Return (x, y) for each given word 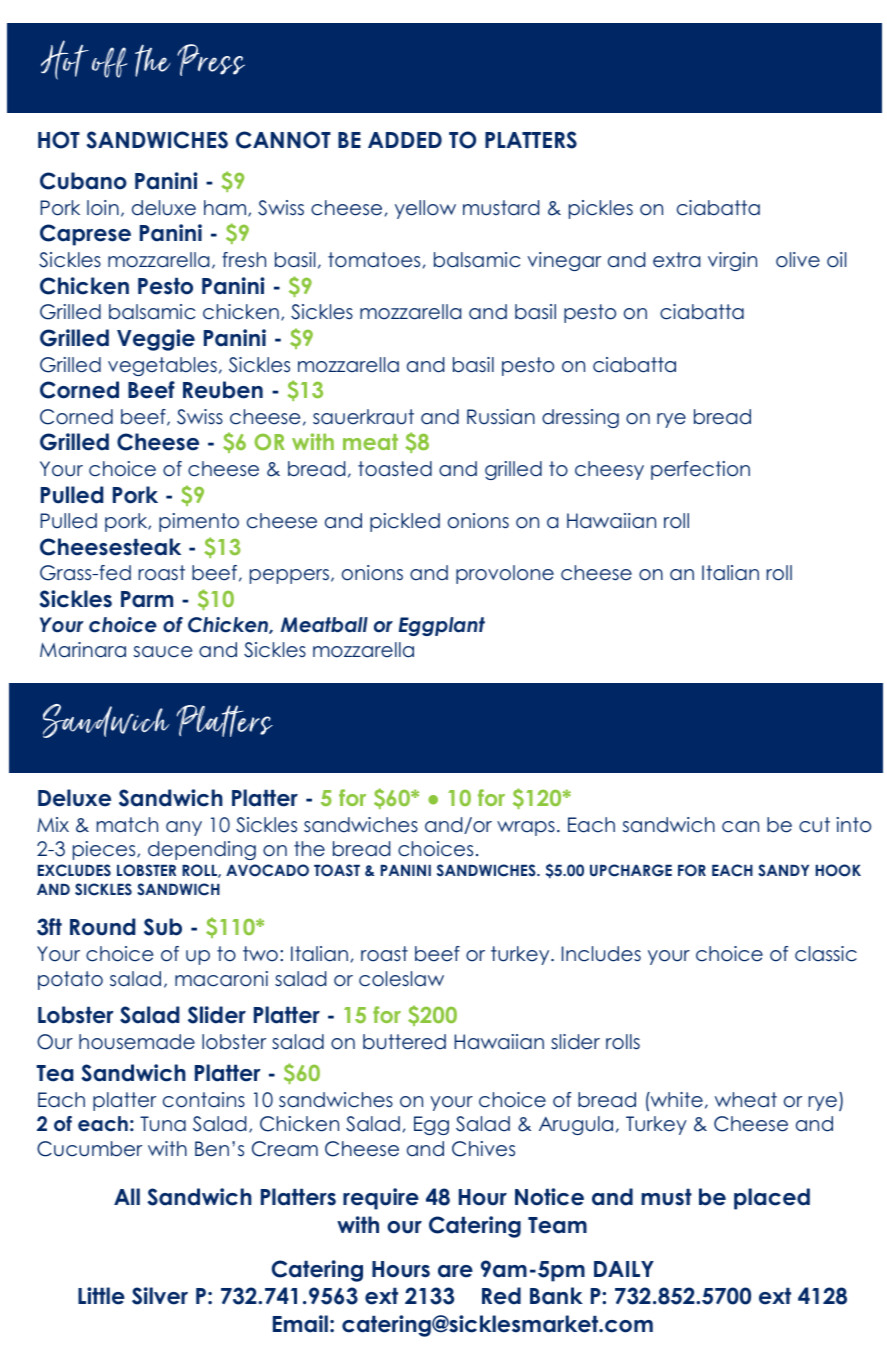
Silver (160, 1296)
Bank (556, 1296)
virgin (732, 261)
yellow (425, 209)
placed (772, 1199)
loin (103, 208)
